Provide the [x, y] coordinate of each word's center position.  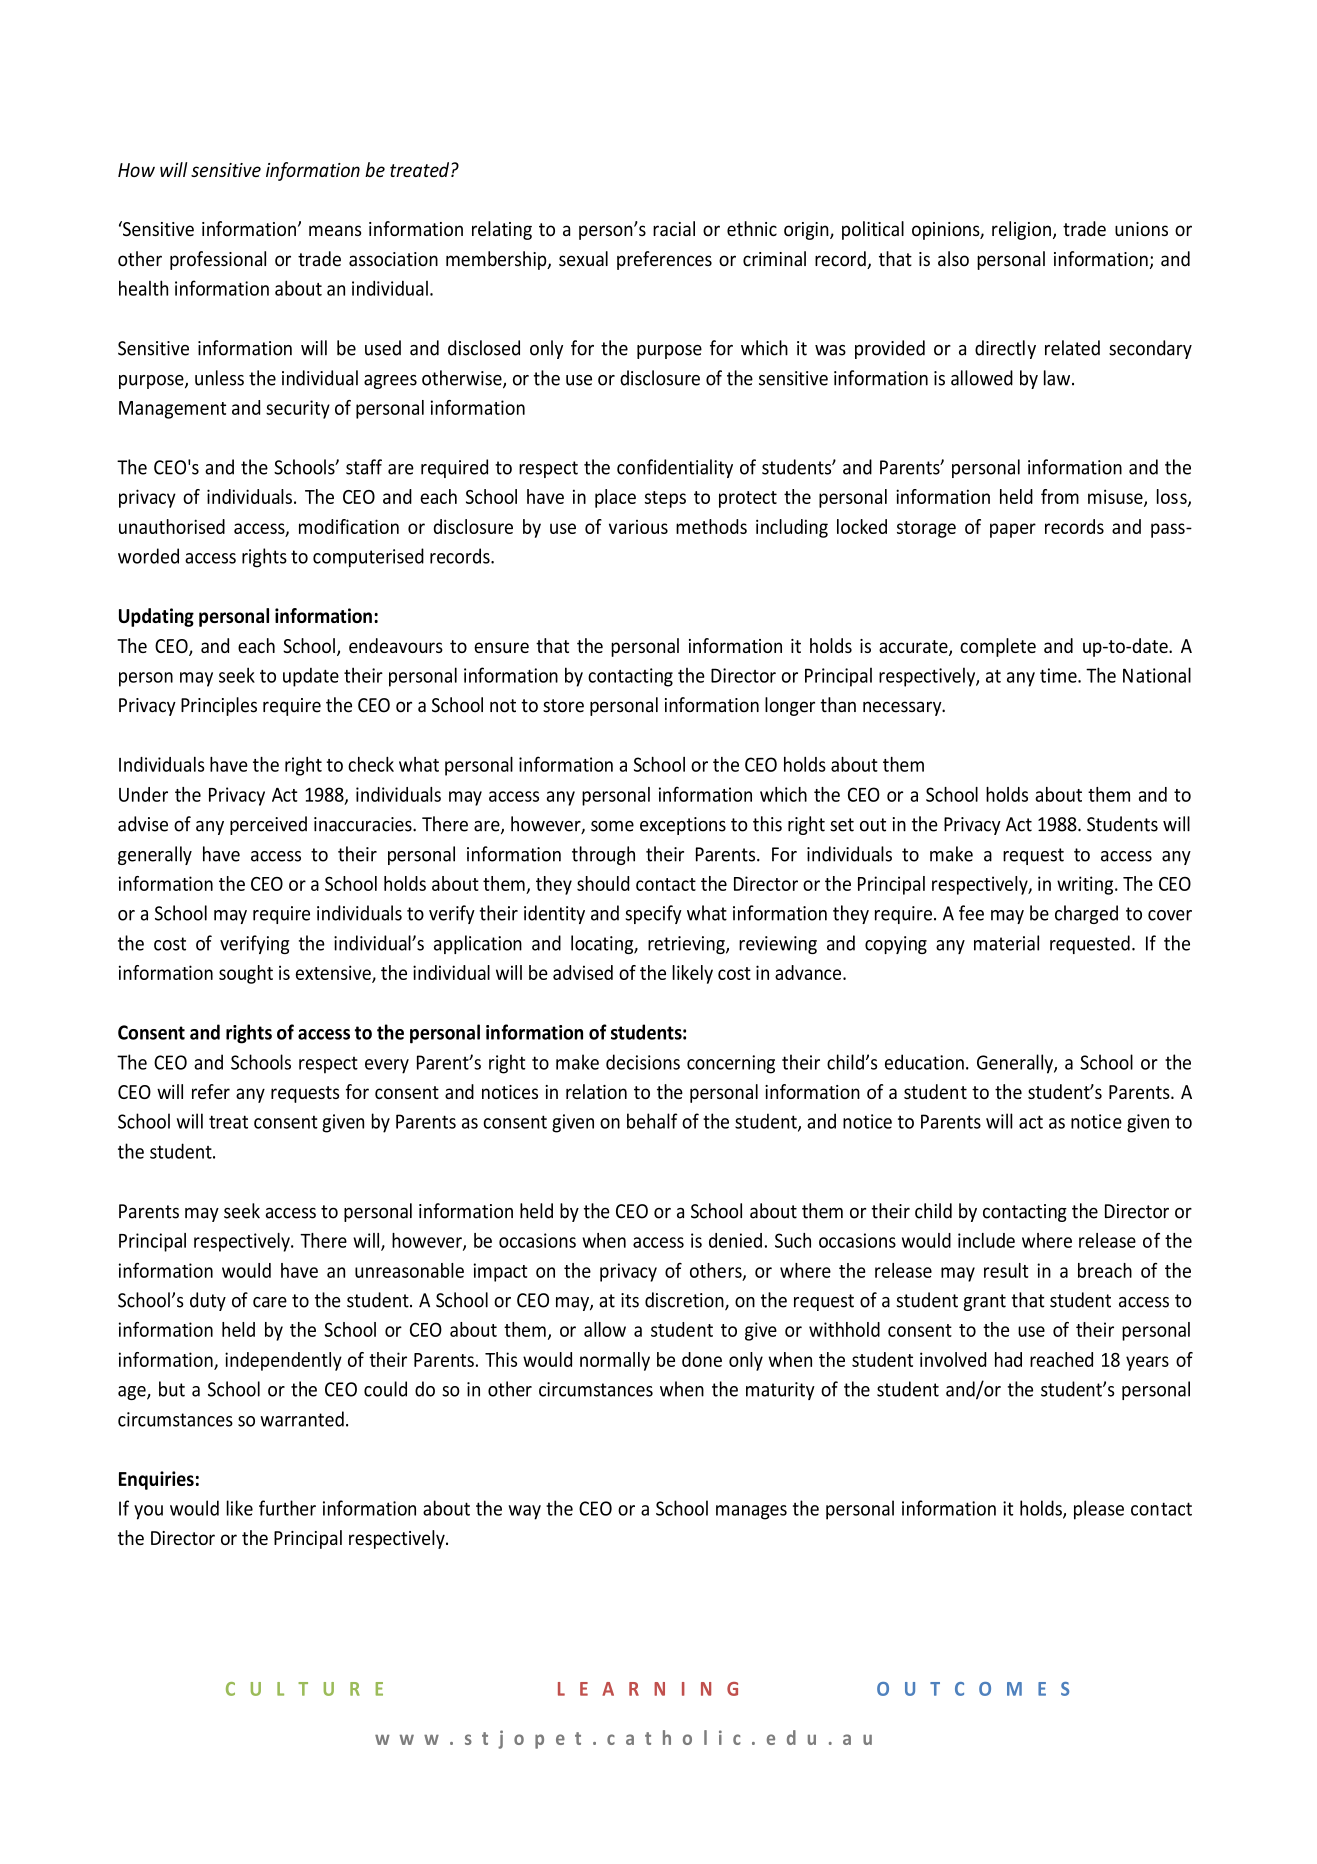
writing [1086, 885]
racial [674, 228]
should [603, 883]
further [287, 1508]
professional [218, 260]
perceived [268, 825]
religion [1021, 230]
